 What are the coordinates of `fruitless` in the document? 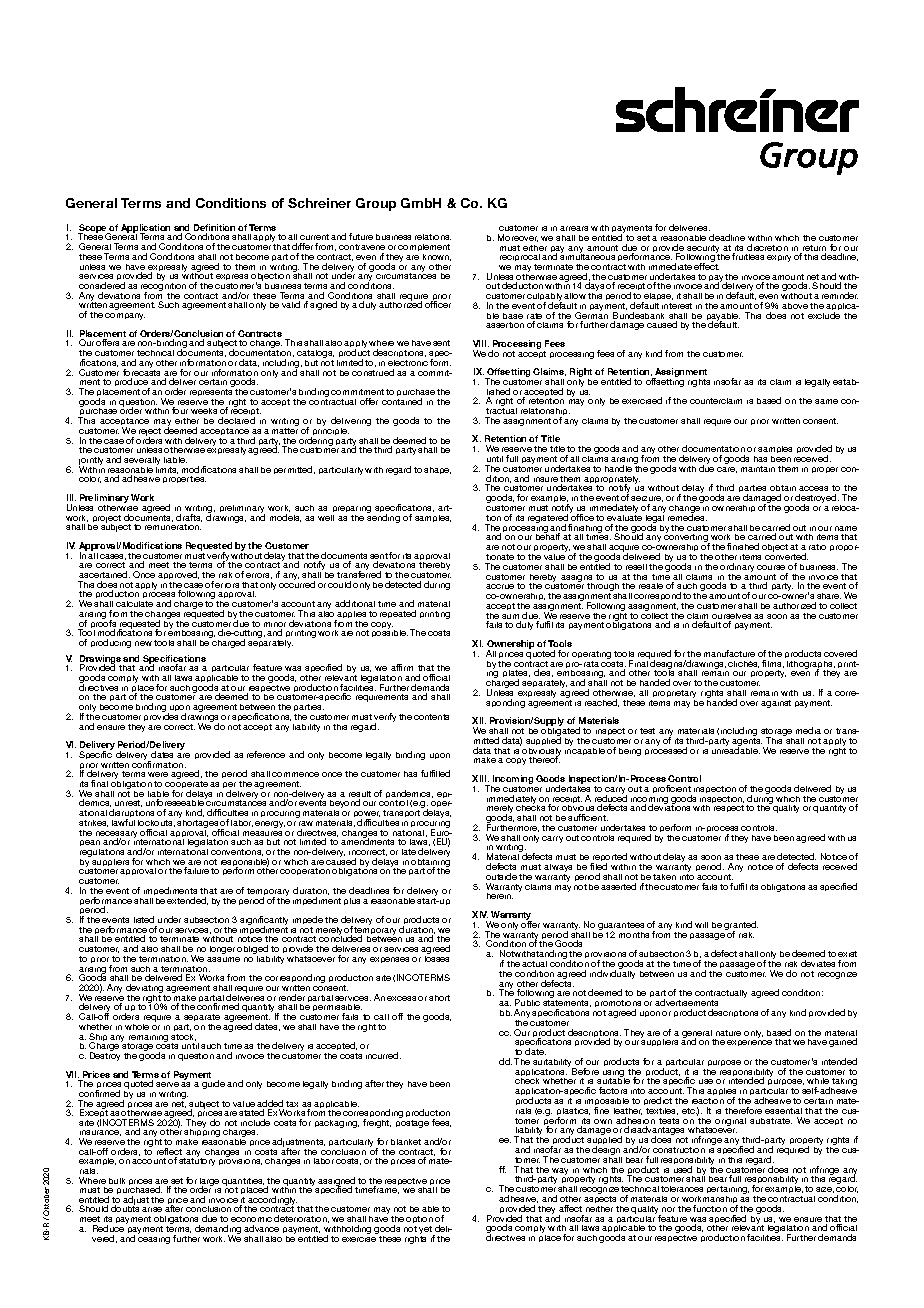 It's located at (748, 256).
